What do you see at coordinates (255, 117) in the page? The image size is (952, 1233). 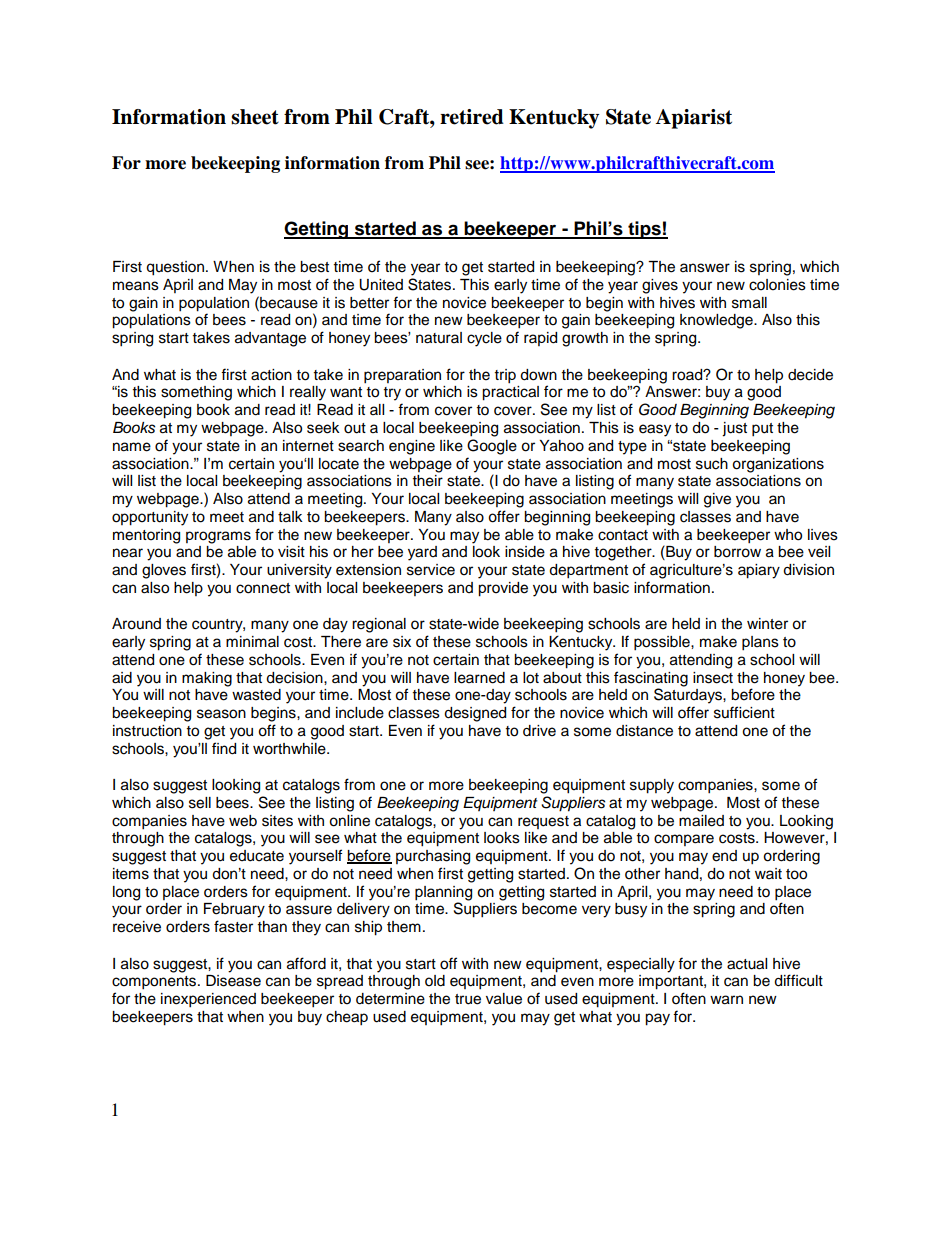 I see `sheet` at bounding box center [255, 117].
